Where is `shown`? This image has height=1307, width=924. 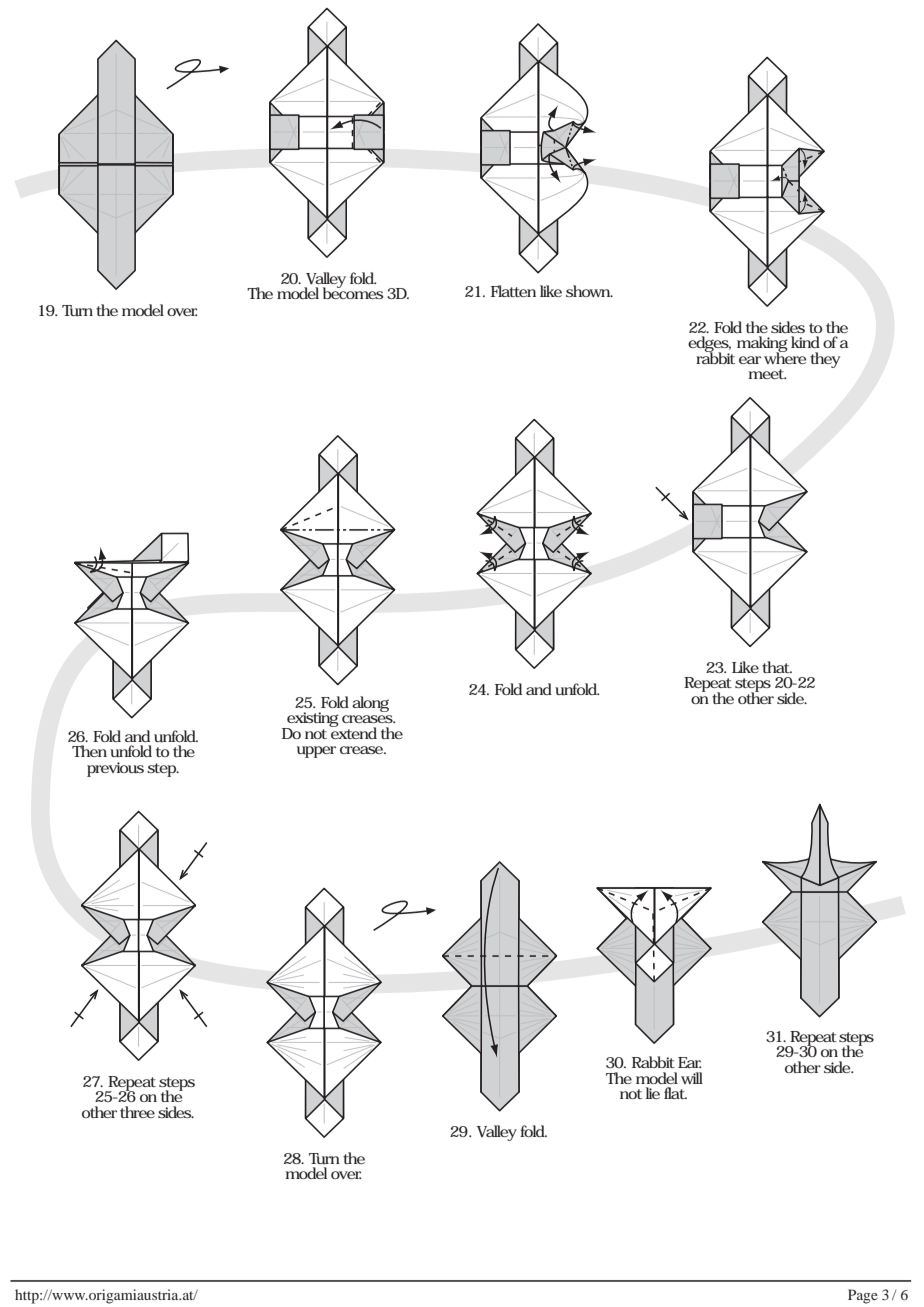 shown is located at coordinates (589, 291).
